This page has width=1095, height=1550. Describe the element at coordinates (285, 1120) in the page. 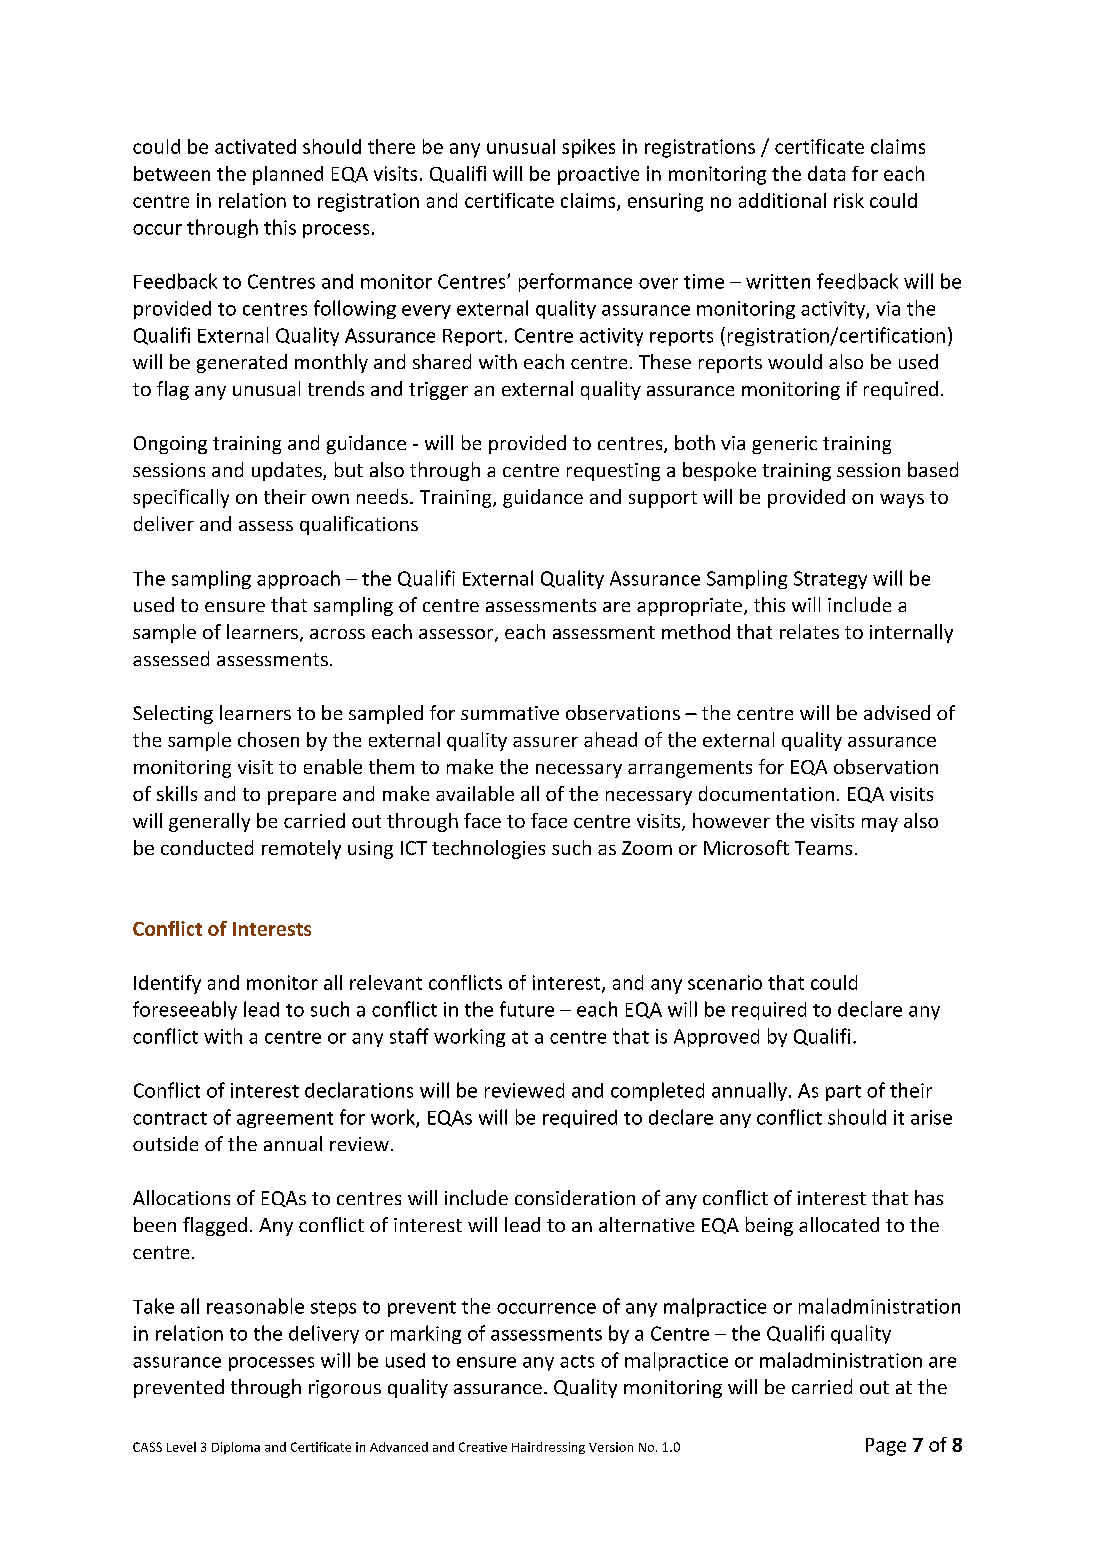

I see `agreement` at that location.
